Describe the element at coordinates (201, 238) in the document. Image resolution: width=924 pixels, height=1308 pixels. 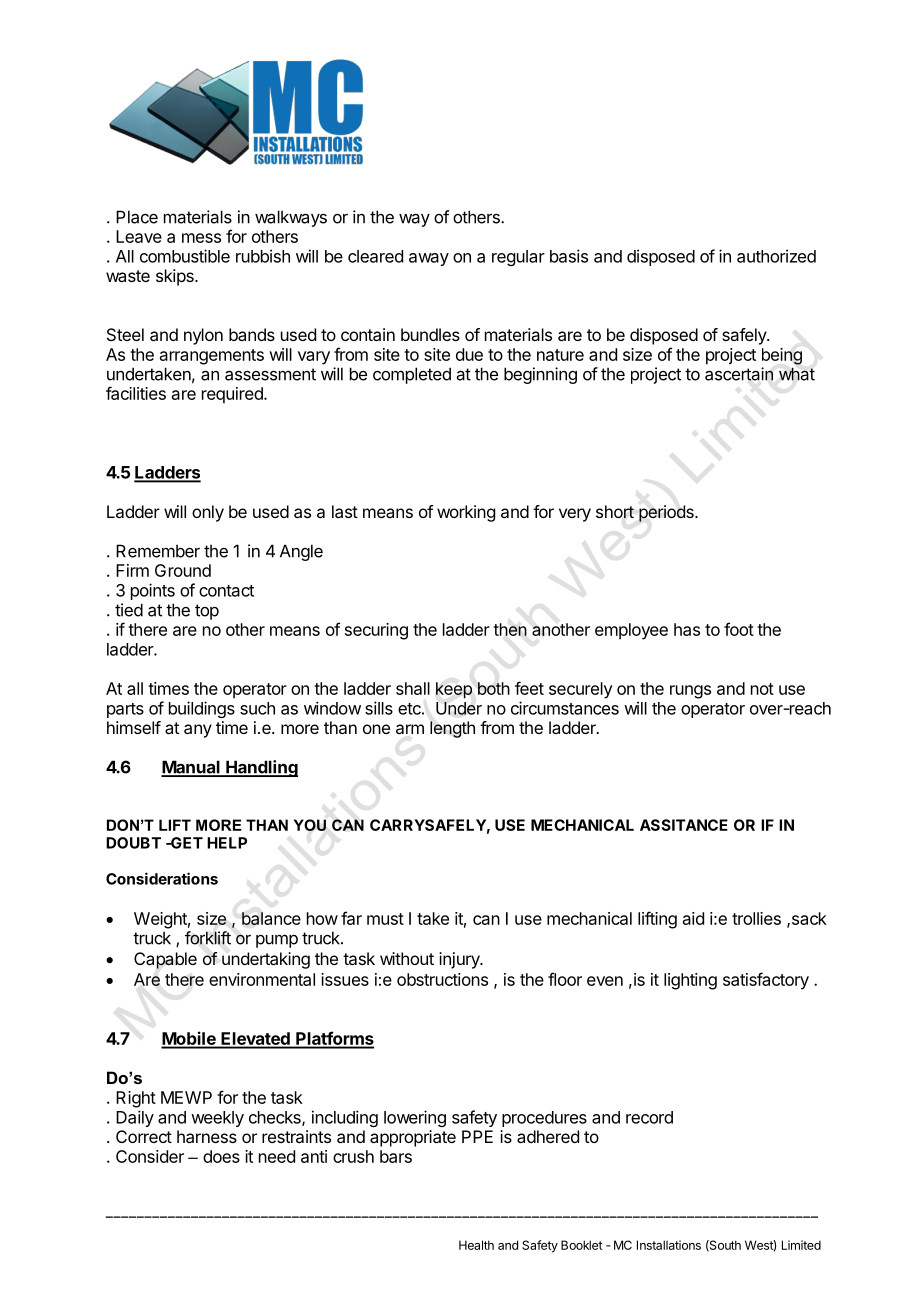
I see `mess` at that location.
